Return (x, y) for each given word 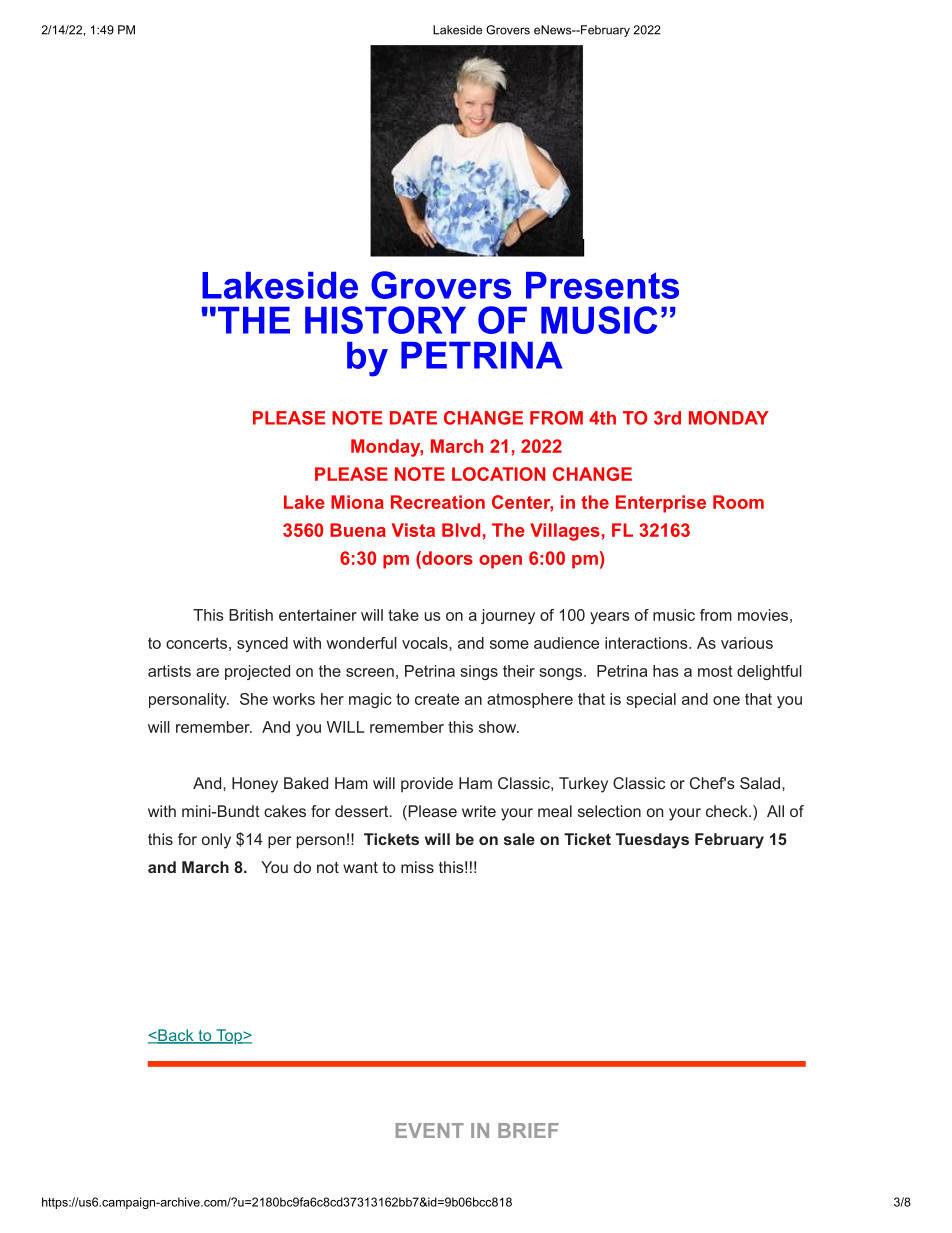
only (216, 841)
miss (417, 867)
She (254, 699)
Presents (602, 285)
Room (738, 502)
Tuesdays (652, 841)
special (651, 700)
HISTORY (385, 320)
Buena (358, 530)
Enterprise (661, 504)
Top (229, 1036)
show (498, 727)
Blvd (461, 530)
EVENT (430, 1130)
